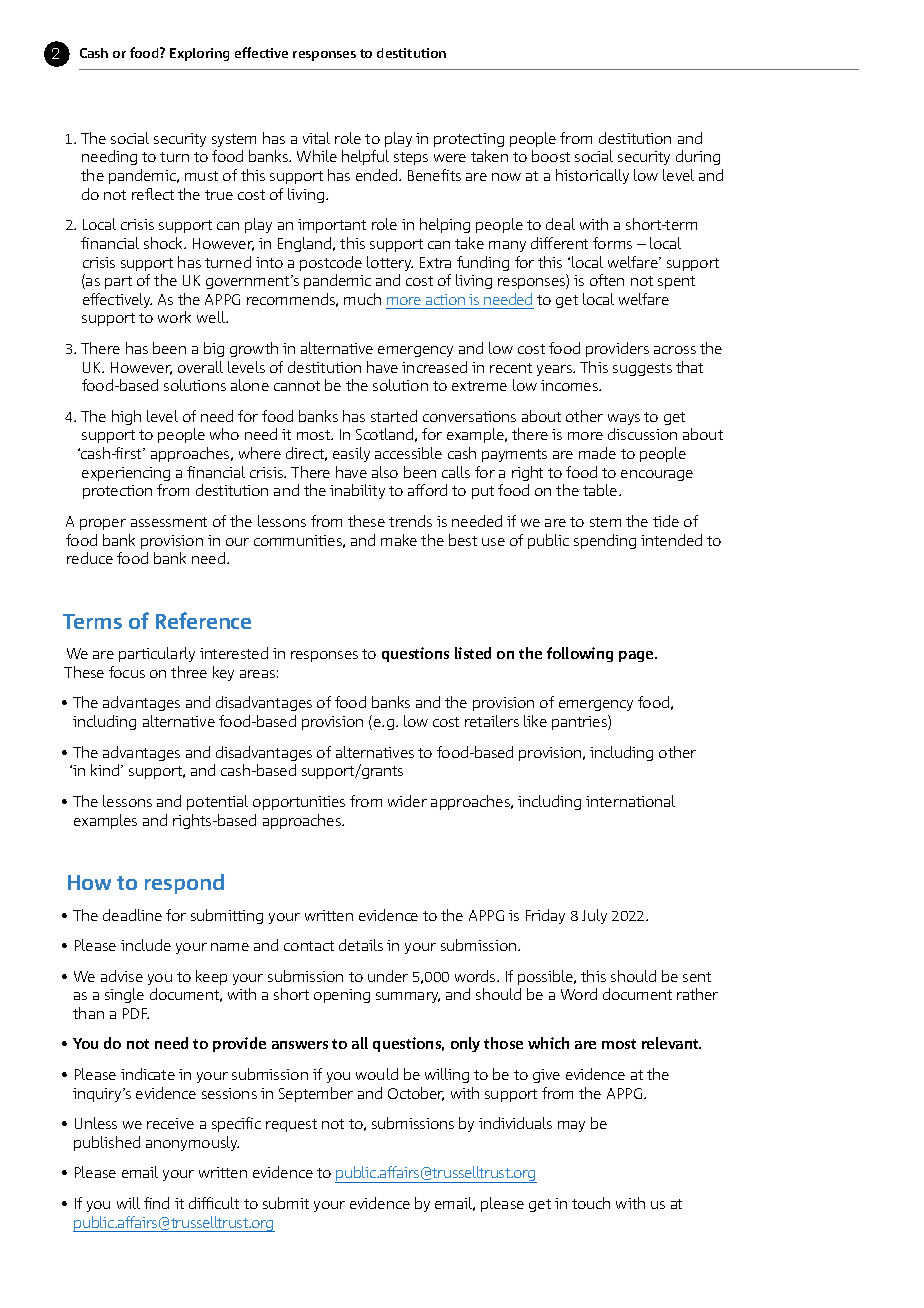 This screenshot has height=1308, width=924. Describe the element at coordinates (592, 176) in the screenshot. I see `historically` at that location.
